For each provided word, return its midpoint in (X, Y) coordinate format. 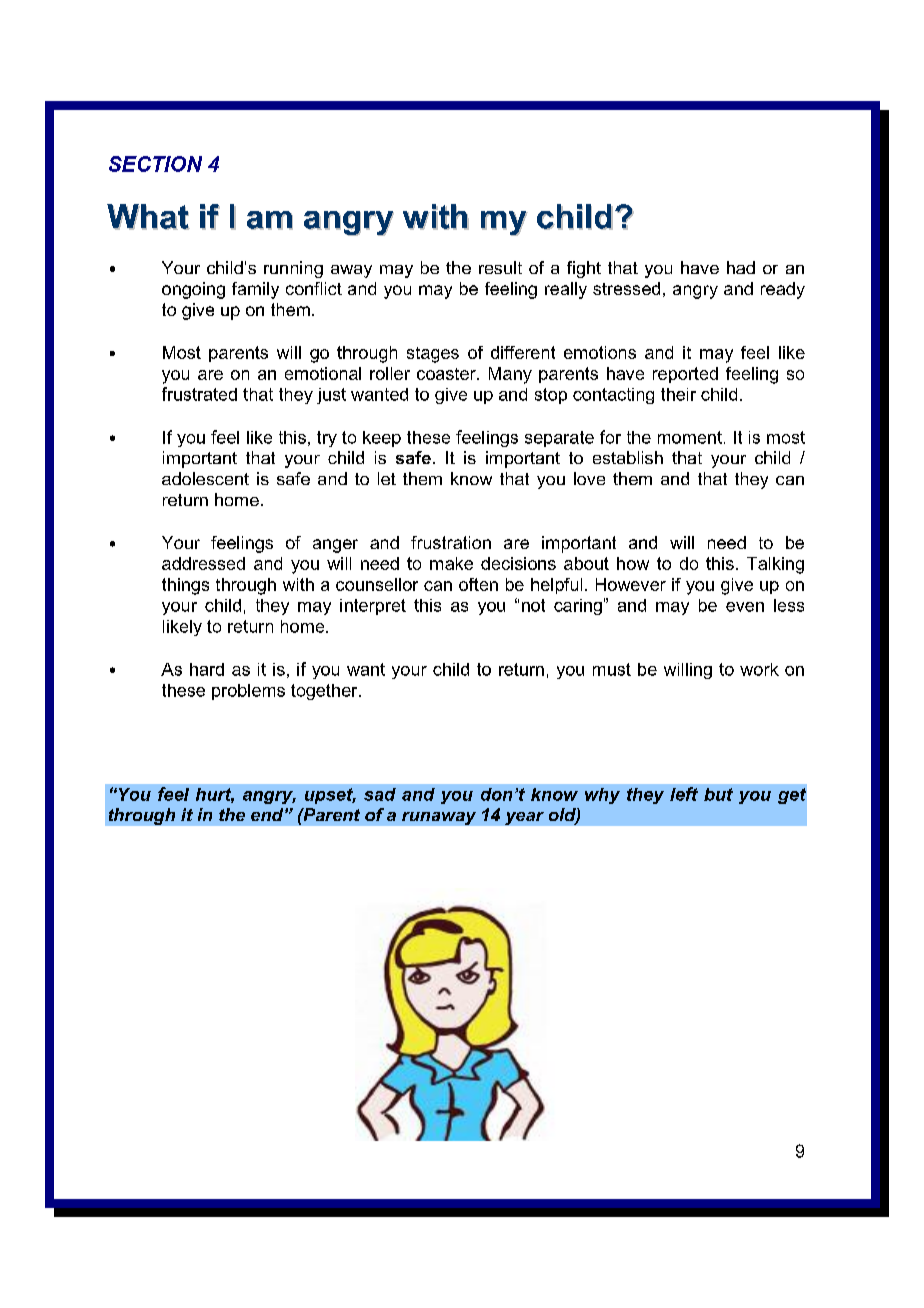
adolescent (205, 478)
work (759, 669)
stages (433, 355)
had (741, 267)
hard (207, 669)
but (718, 794)
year (524, 818)
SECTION (155, 164)
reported (685, 375)
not (533, 605)
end (268, 814)
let (387, 478)
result (500, 267)
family (255, 290)
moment (690, 437)
